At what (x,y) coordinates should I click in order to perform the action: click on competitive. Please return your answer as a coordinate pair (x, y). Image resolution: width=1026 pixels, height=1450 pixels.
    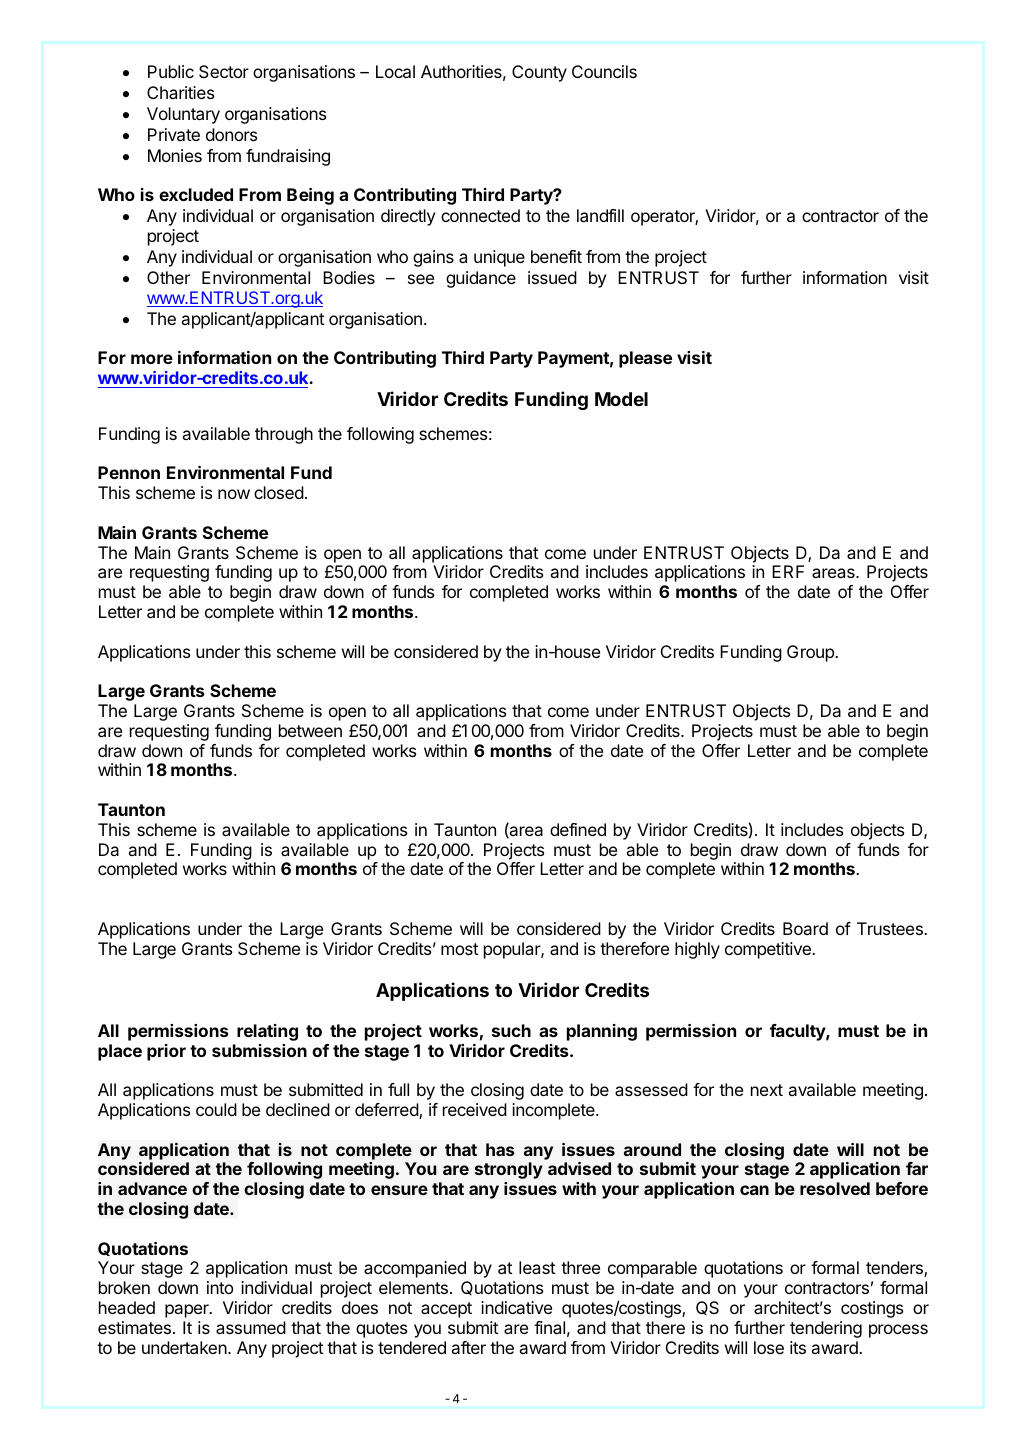
    Looking at the image, I should click on (769, 950).
